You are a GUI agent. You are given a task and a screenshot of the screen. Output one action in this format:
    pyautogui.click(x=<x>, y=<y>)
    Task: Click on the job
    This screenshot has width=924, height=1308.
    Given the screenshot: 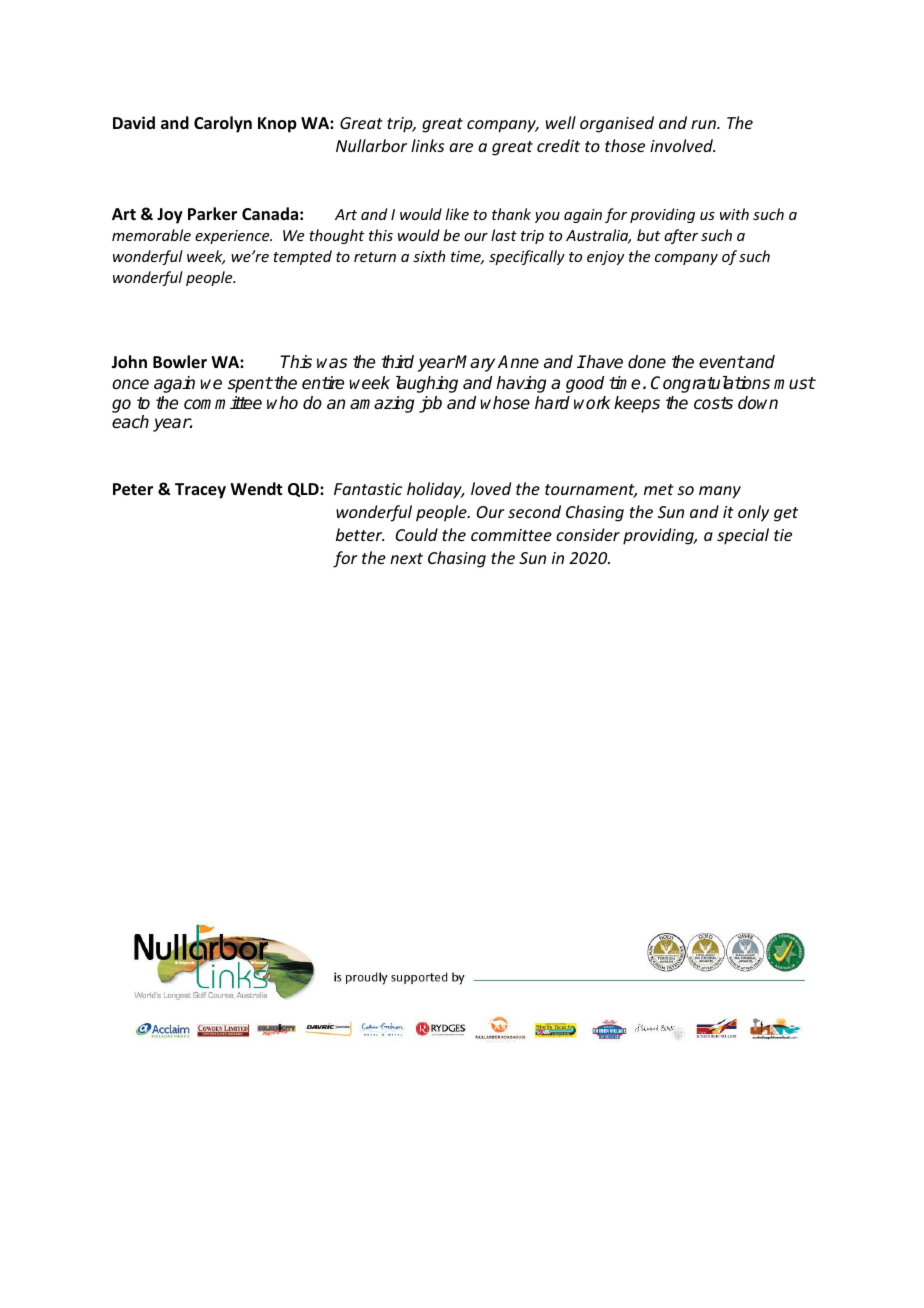 What is the action you would take?
    pyautogui.click(x=430, y=404)
